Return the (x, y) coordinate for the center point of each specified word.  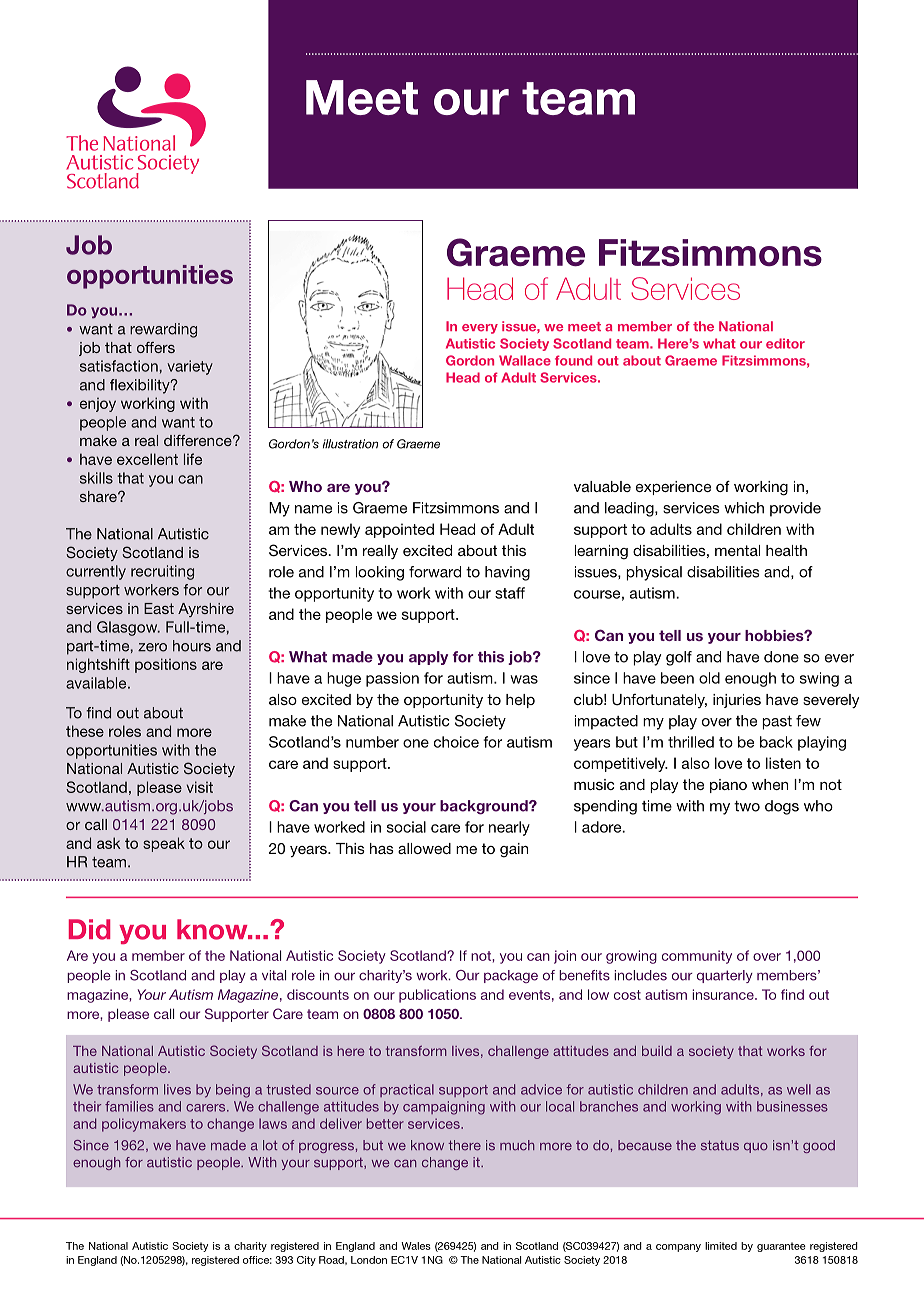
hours (192, 646)
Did (89, 929)
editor (785, 343)
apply (428, 658)
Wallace (525, 360)
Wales (416, 1246)
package (511, 976)
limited (721, 1246)
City (306, 1261)
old (709, 678)
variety (190, 367)
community (697, 957)
